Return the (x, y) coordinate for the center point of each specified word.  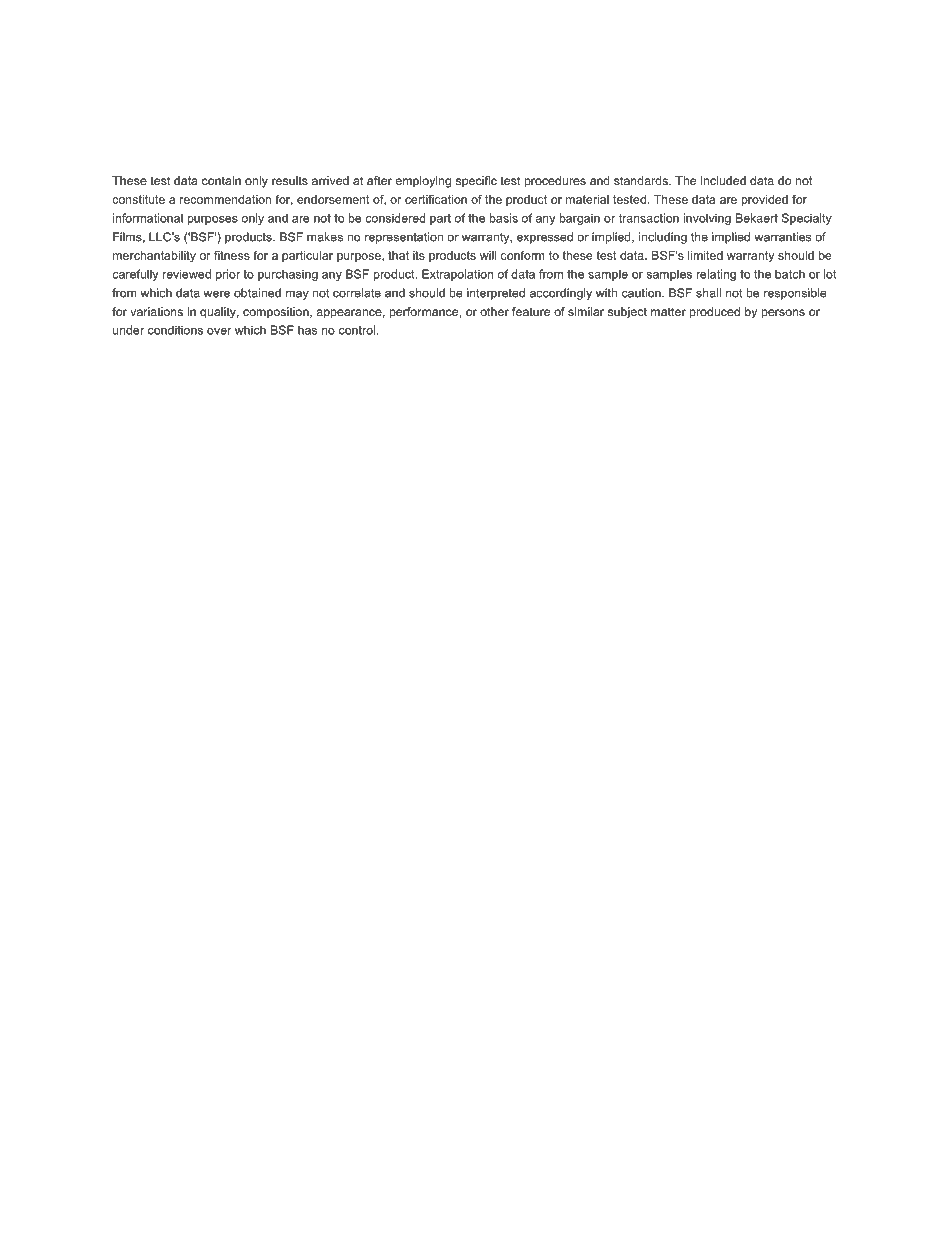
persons (783, 313)
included (723, 180)
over (219, 331)
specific (476, 181)
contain (221, 180)
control (357, 330)
